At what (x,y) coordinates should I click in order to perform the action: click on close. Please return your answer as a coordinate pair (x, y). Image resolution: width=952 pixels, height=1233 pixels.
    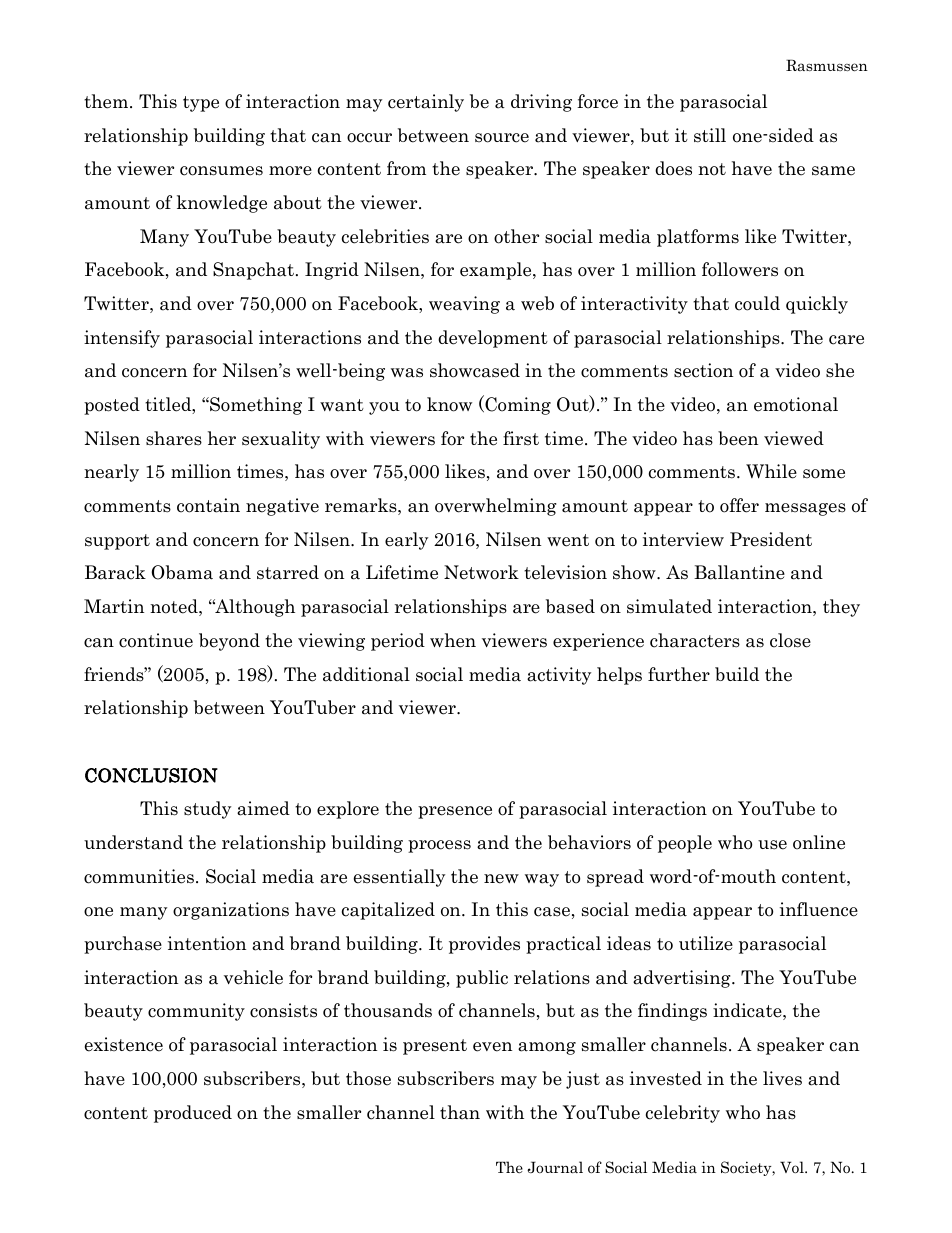
    Looking at the image, I should click on (790, 640).
